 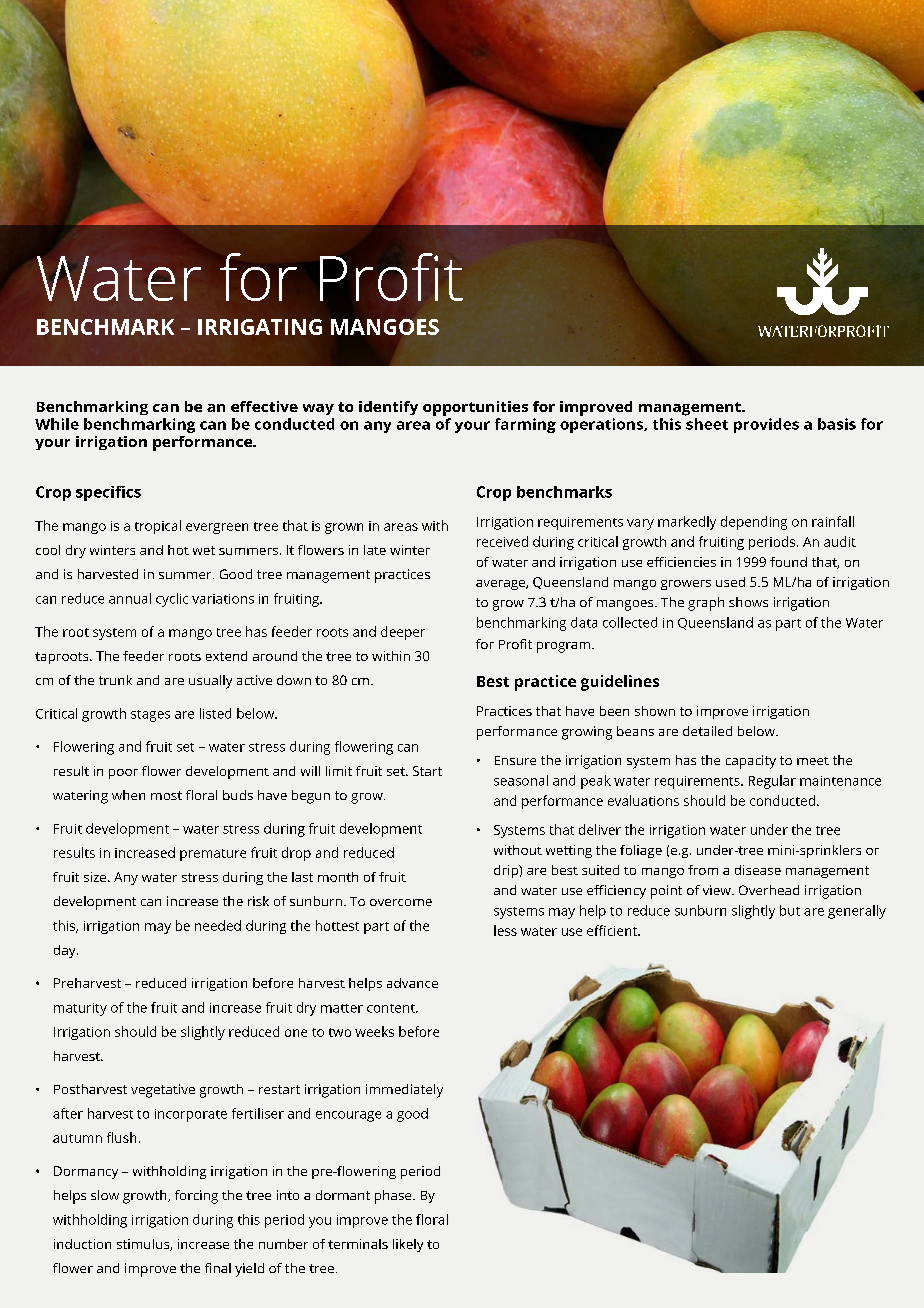 What do you see at coordinates (66, 951) in the screenshot?
I see `day` at bounding box center [66, 951].
